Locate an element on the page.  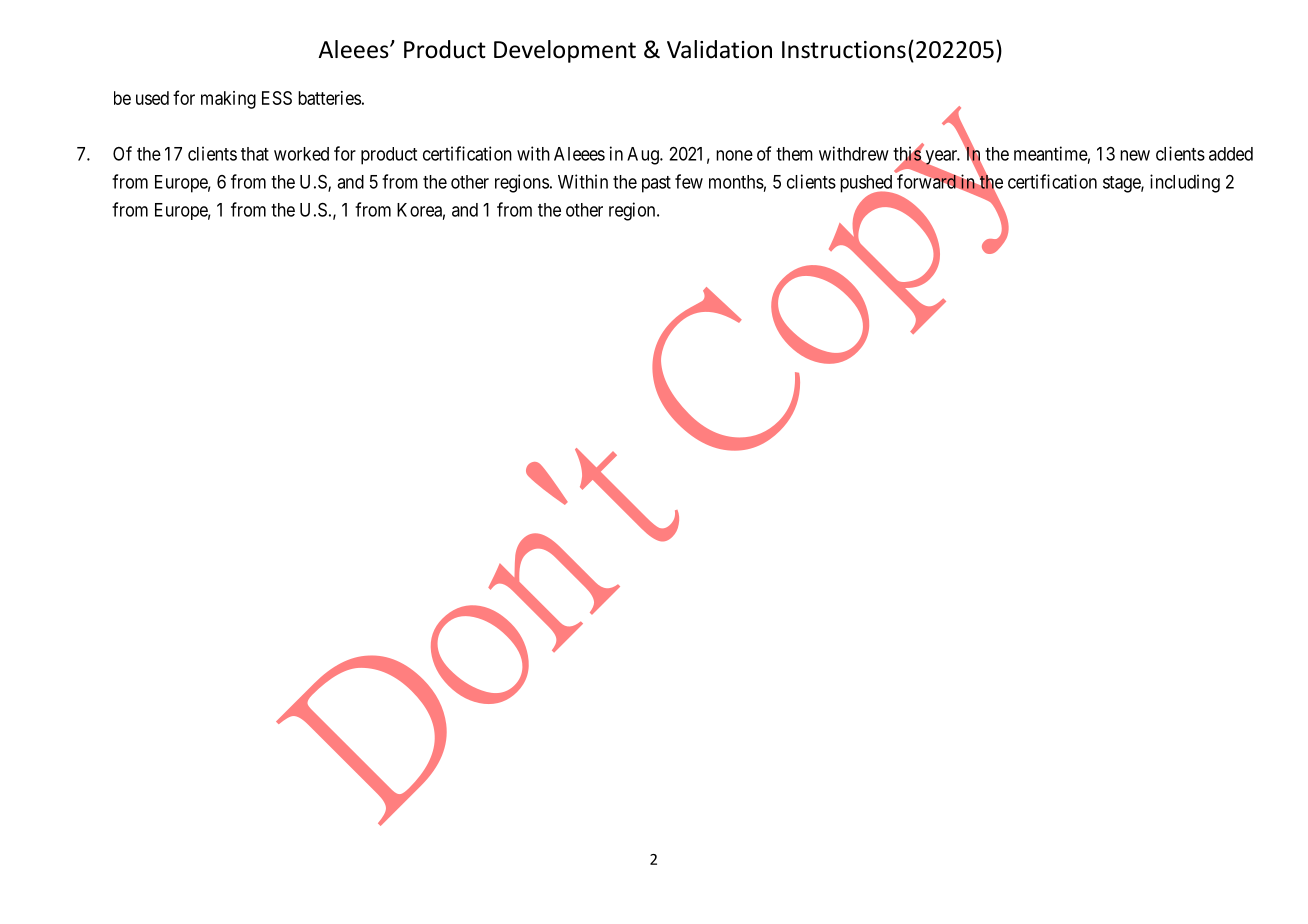
making is located at coordinates (228, 100).
